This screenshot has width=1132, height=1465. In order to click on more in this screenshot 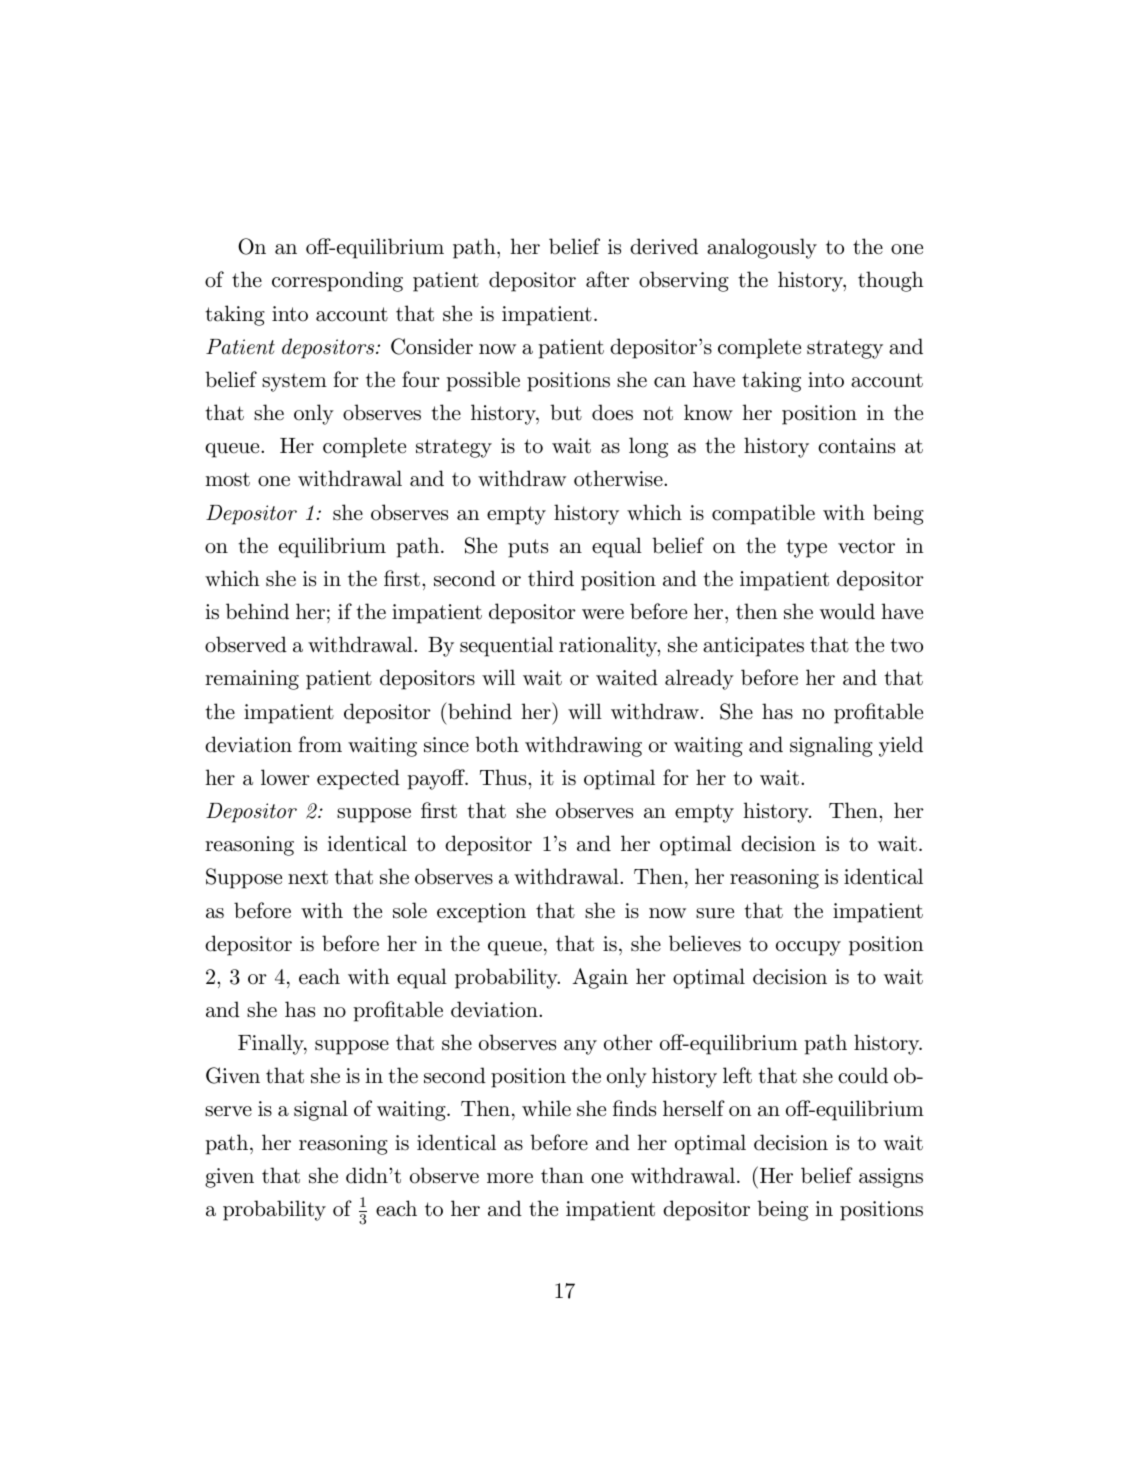, I will do `click(510, 1178)`.
